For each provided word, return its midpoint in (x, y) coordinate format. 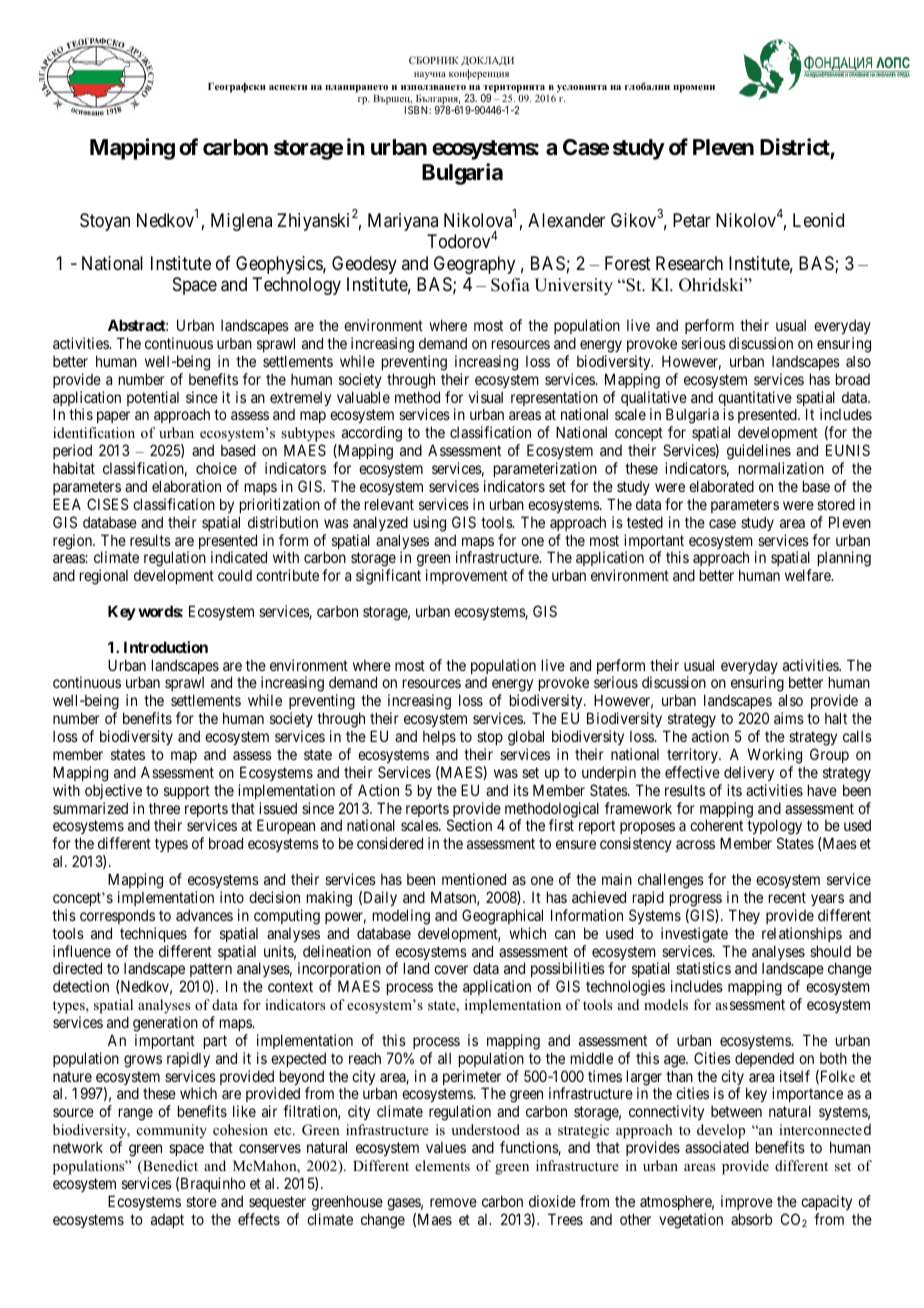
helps (439, 737)
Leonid (818, 220)
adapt (167, 1221)
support (187, 792)
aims (789, 718)
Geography (474, 265)
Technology (296, 286)
